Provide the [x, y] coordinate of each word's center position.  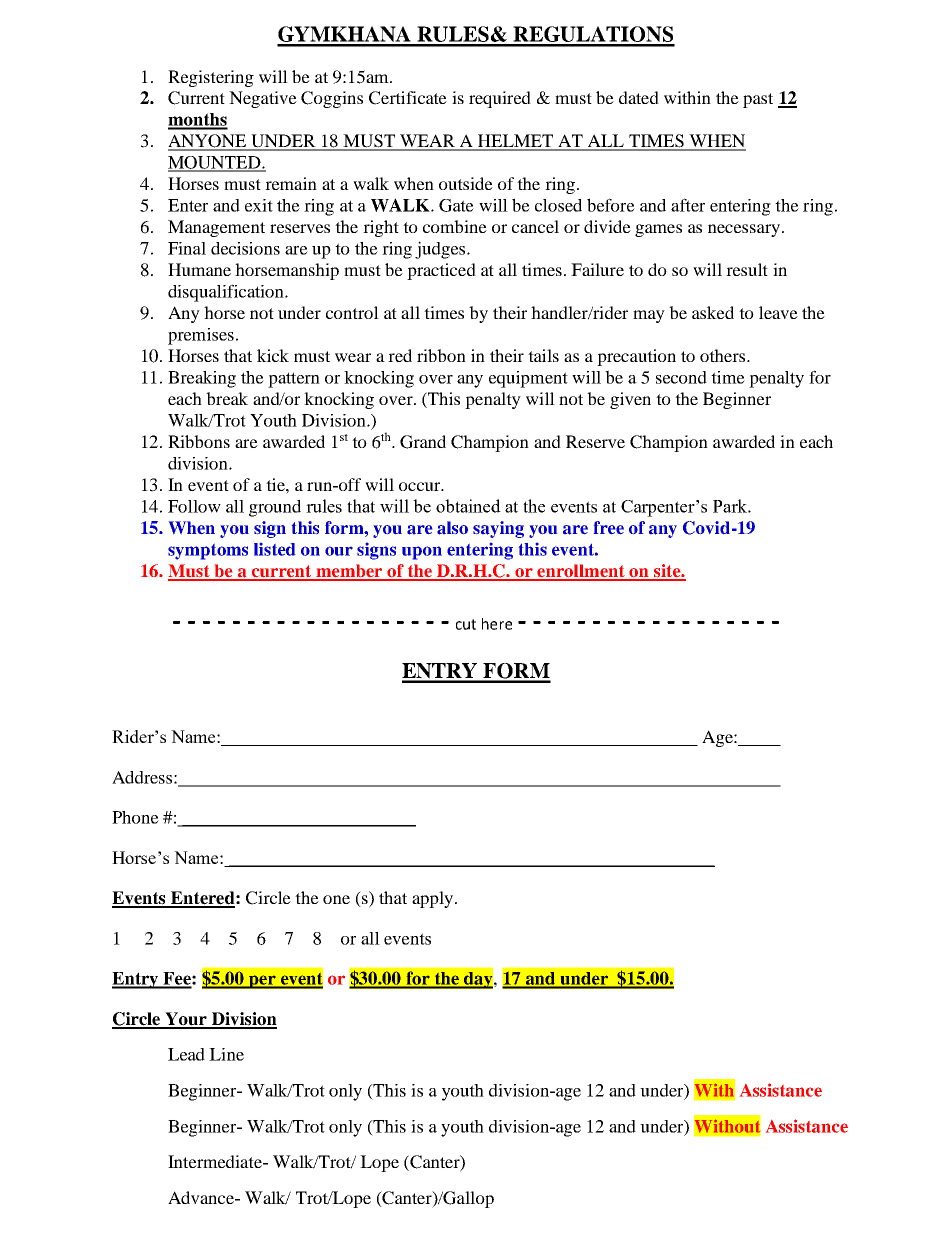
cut [466, 624]
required [500, 99]
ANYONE [208, 142]
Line [226, 1054]
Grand [423, 442]
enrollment [581, 572]
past [758, 100]
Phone [135, 817]
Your [186, 1020]
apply [434, 899]
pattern [294, 380]
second [681, 377]
